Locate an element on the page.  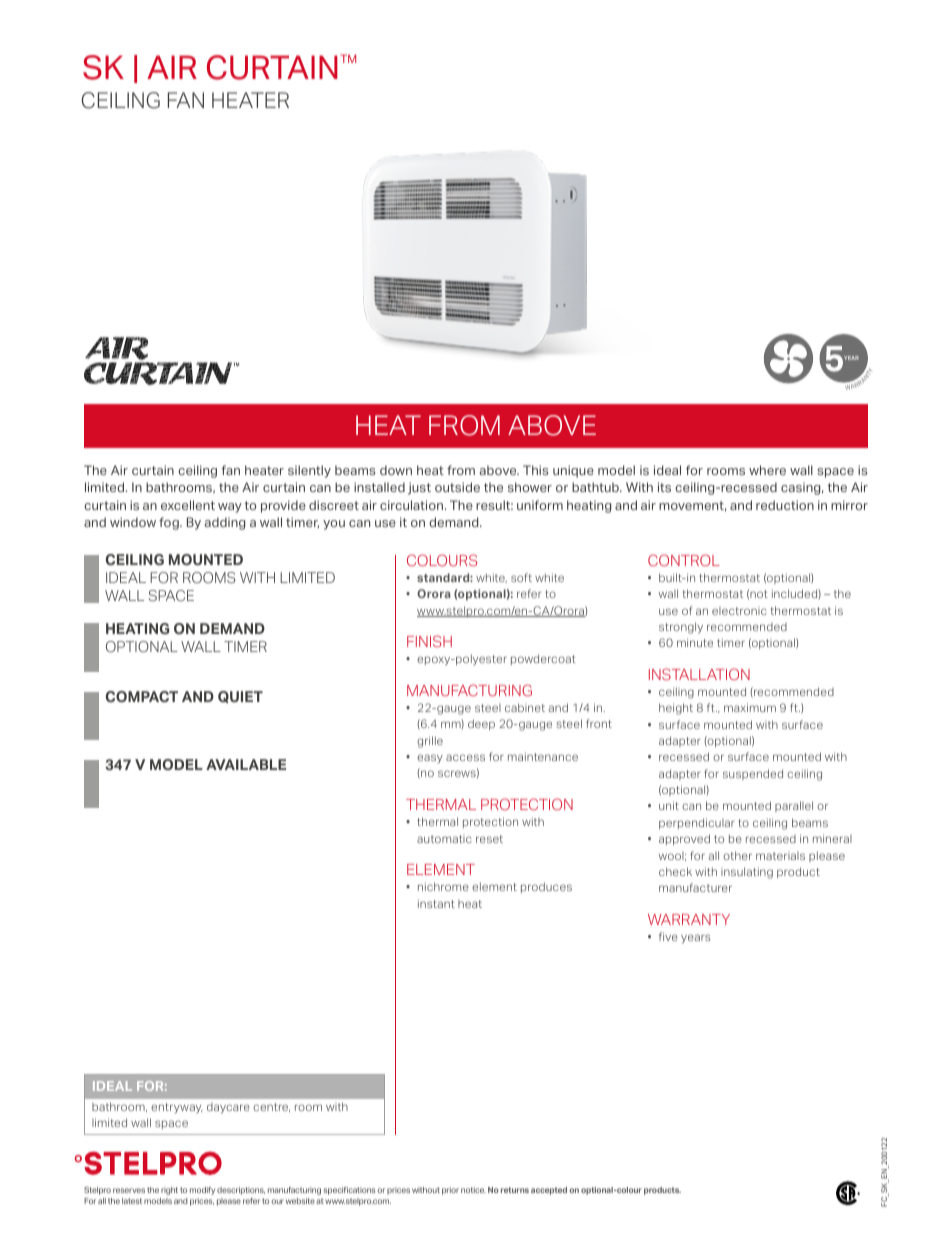
reset is located at coordinates (489, 839).
